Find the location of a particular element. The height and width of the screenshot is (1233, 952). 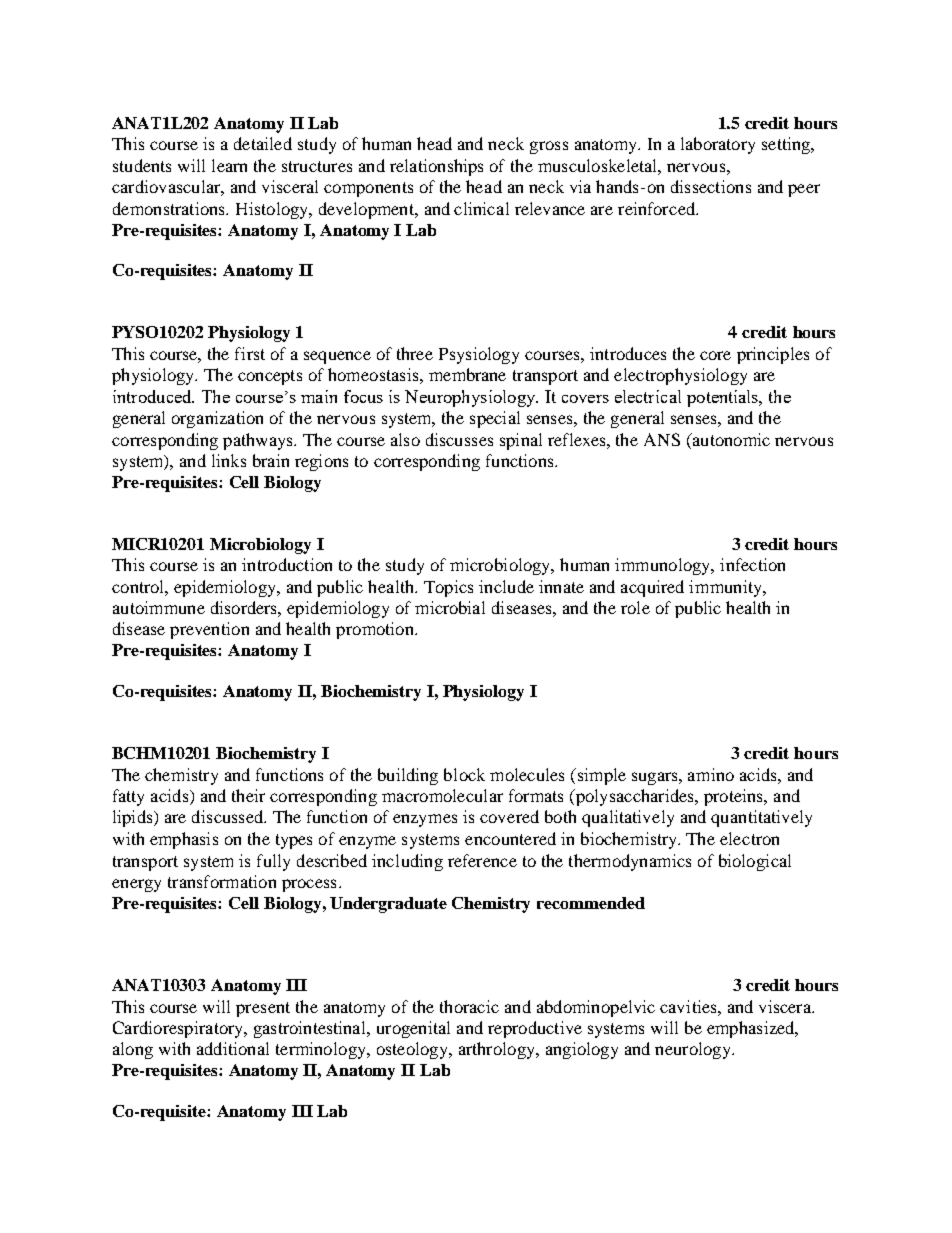

first is located at coordinates (250, 353).
